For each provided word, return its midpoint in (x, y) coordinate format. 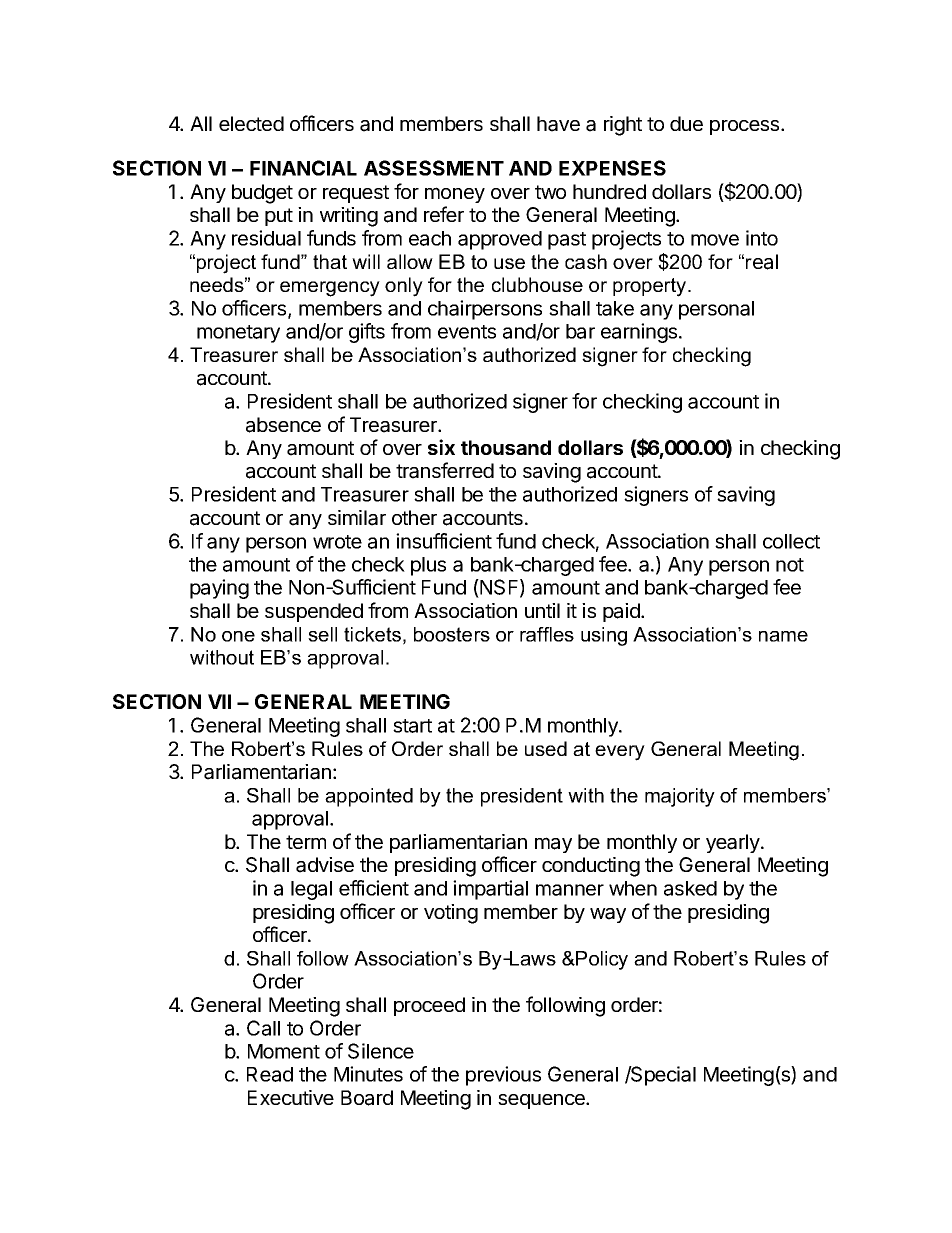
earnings (640, 333)
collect (791, 541)
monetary (238, 334)
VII (219, 701)
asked (690, 888)
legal (311, 890)
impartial (490, 890)
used (546, 748)
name (783, 636)
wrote (337, 542)
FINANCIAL (303, 168)
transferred (445, 470)
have (558, 124)
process (746, 127)
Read (270, 1074)
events (467, 332)
